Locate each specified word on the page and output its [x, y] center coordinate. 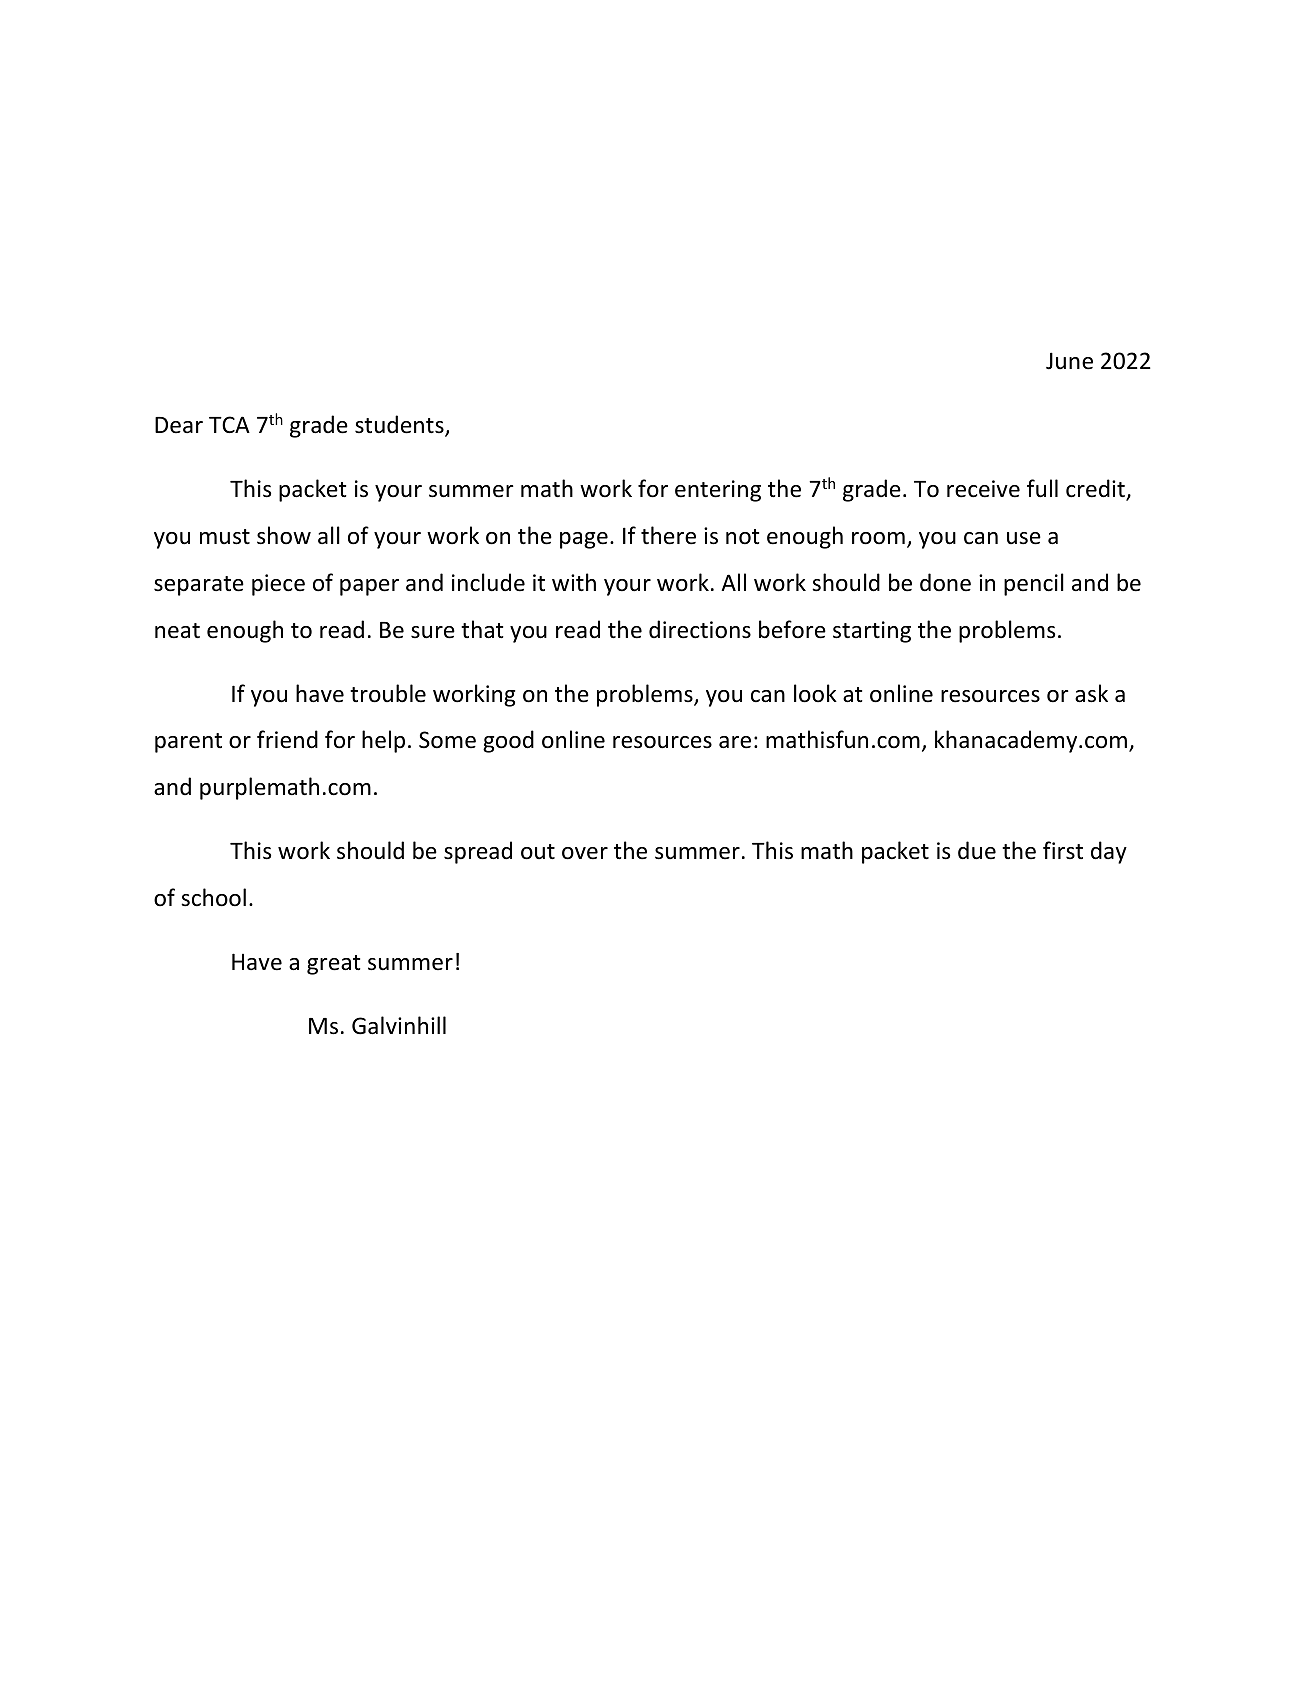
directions [700, 629]
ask [1091, 693]
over [585, 853]
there [668, 535]
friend [287, 739]
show [284, 535]
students [400, 425]
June [1069, 361]
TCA [229, 424]
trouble [388, 693]
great [333, 965]
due [977, 850]
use [1024, 538]
